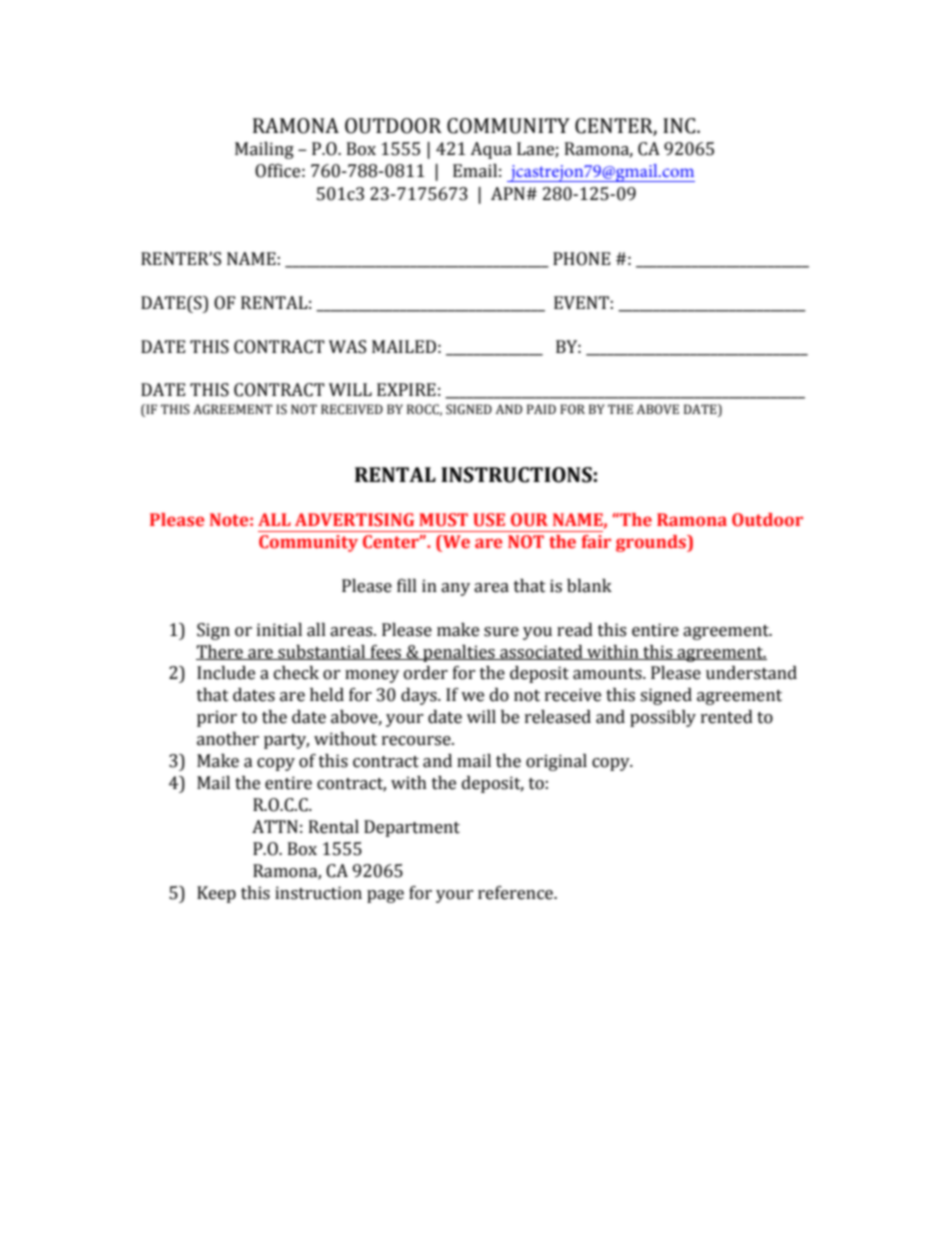 This screenshot has height=1233, width=952. I want to click on original, so click(556, 762).
